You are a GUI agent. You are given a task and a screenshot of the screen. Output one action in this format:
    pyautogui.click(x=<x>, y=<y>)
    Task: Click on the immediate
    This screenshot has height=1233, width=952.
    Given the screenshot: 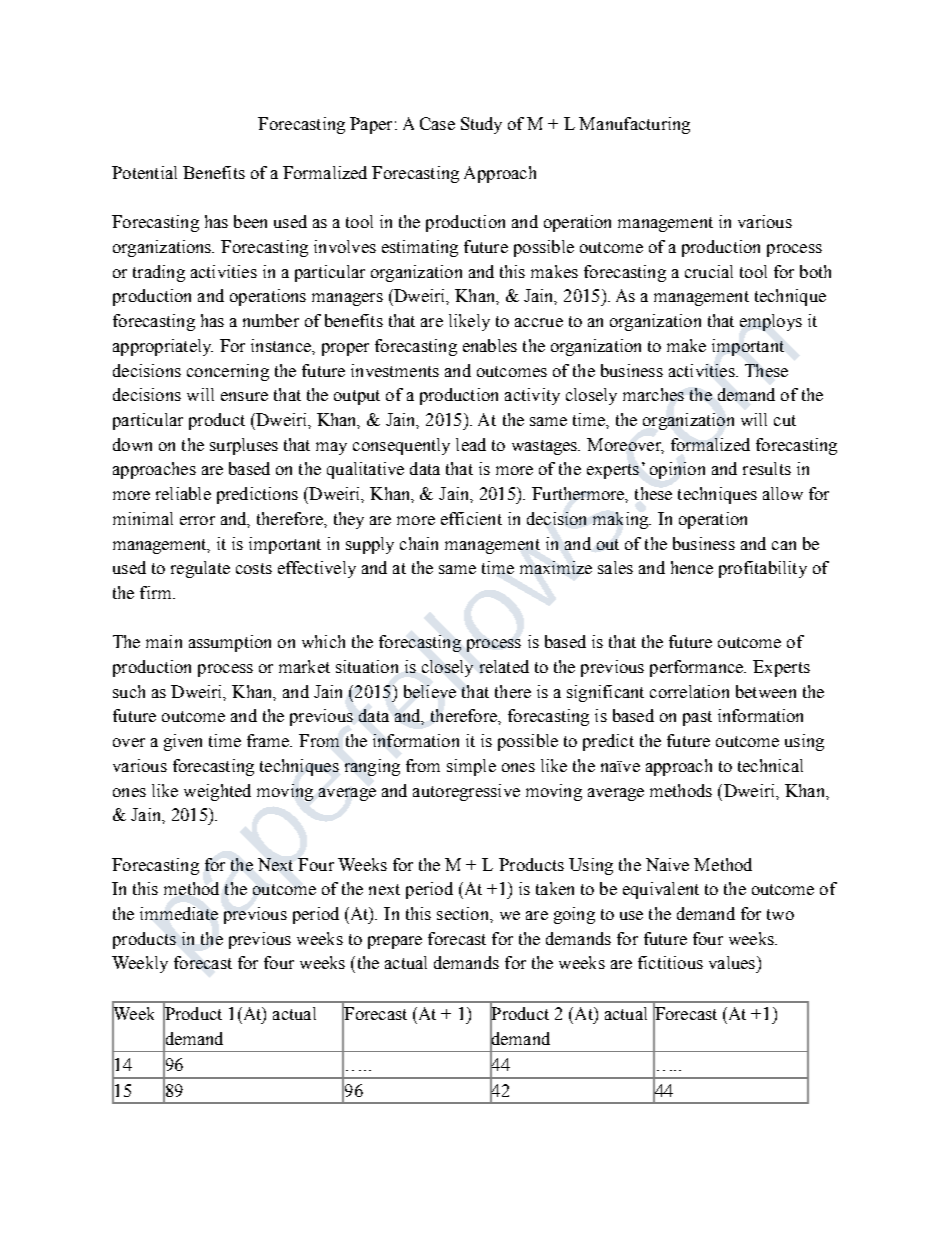 What is the action you would take?
    pyautogui.click(x=179, y=913)
